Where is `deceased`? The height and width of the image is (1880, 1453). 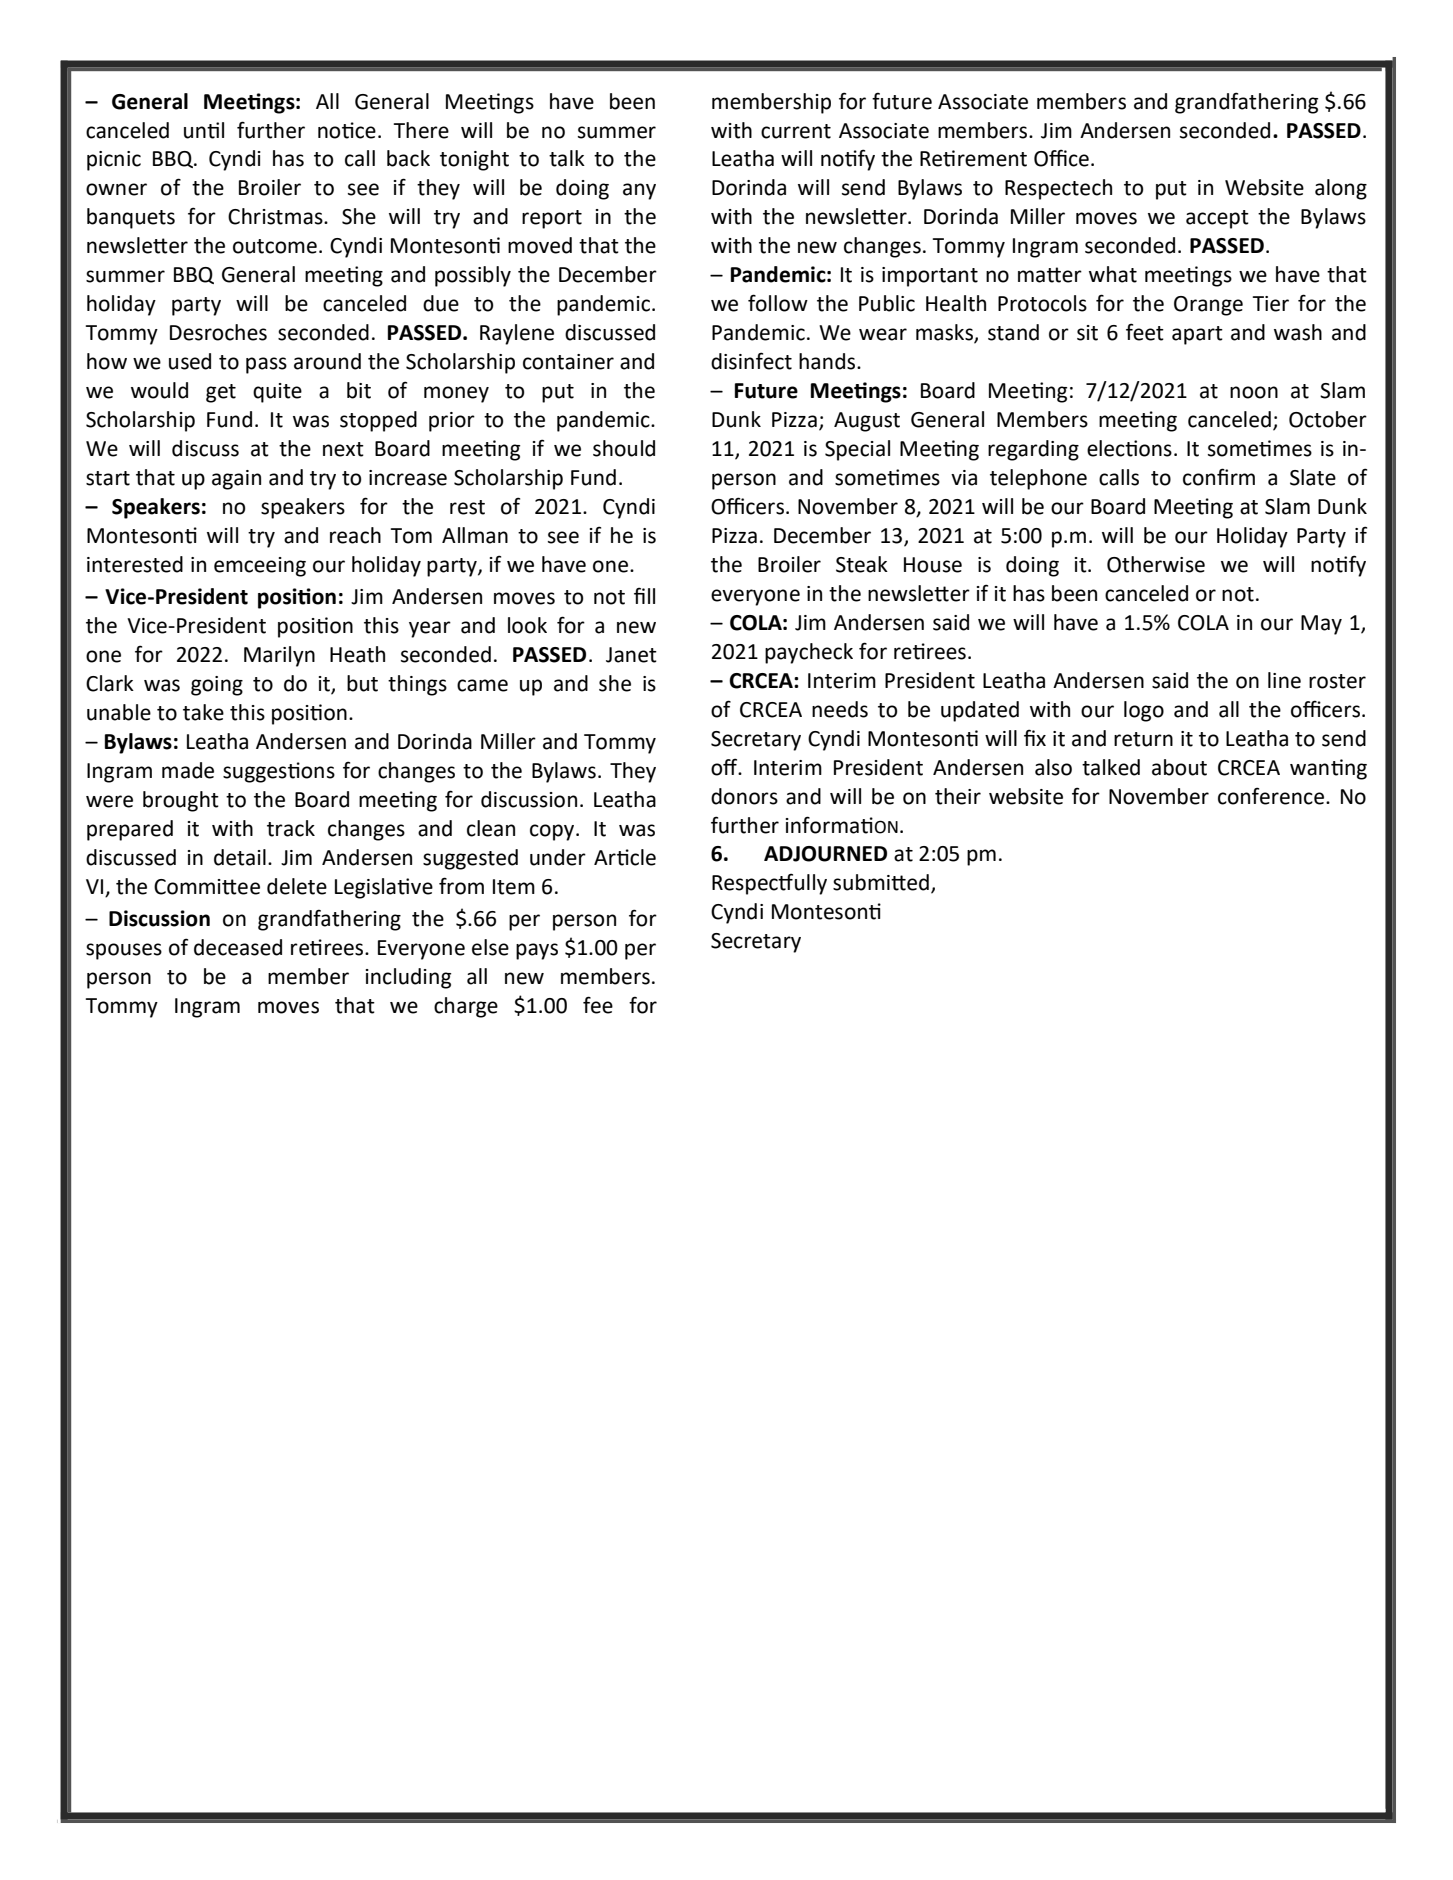 deceased is located at coordinates (238, 947).
